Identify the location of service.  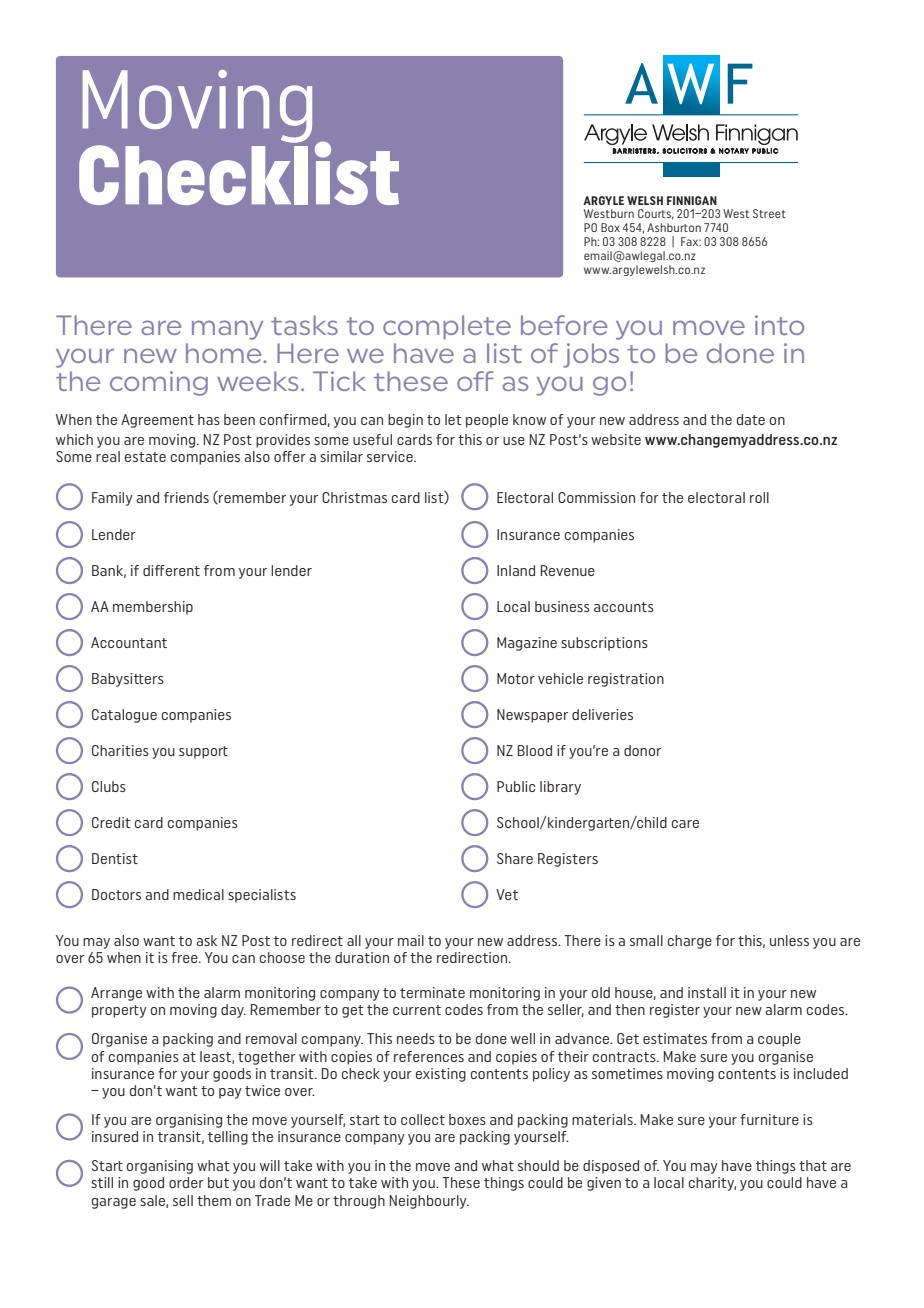
(391, 456).
